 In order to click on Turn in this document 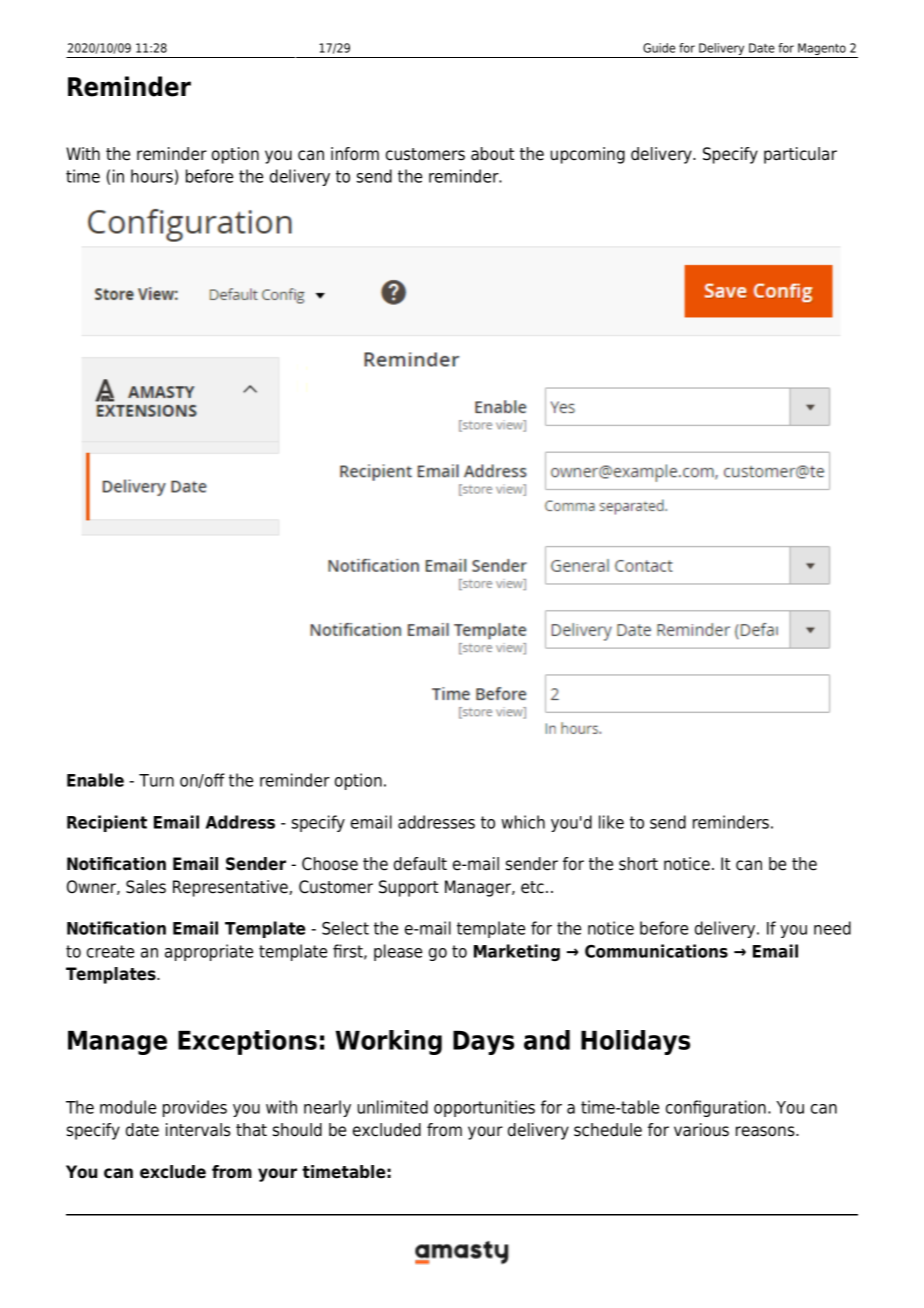, I will do `click(156, 780)`.
